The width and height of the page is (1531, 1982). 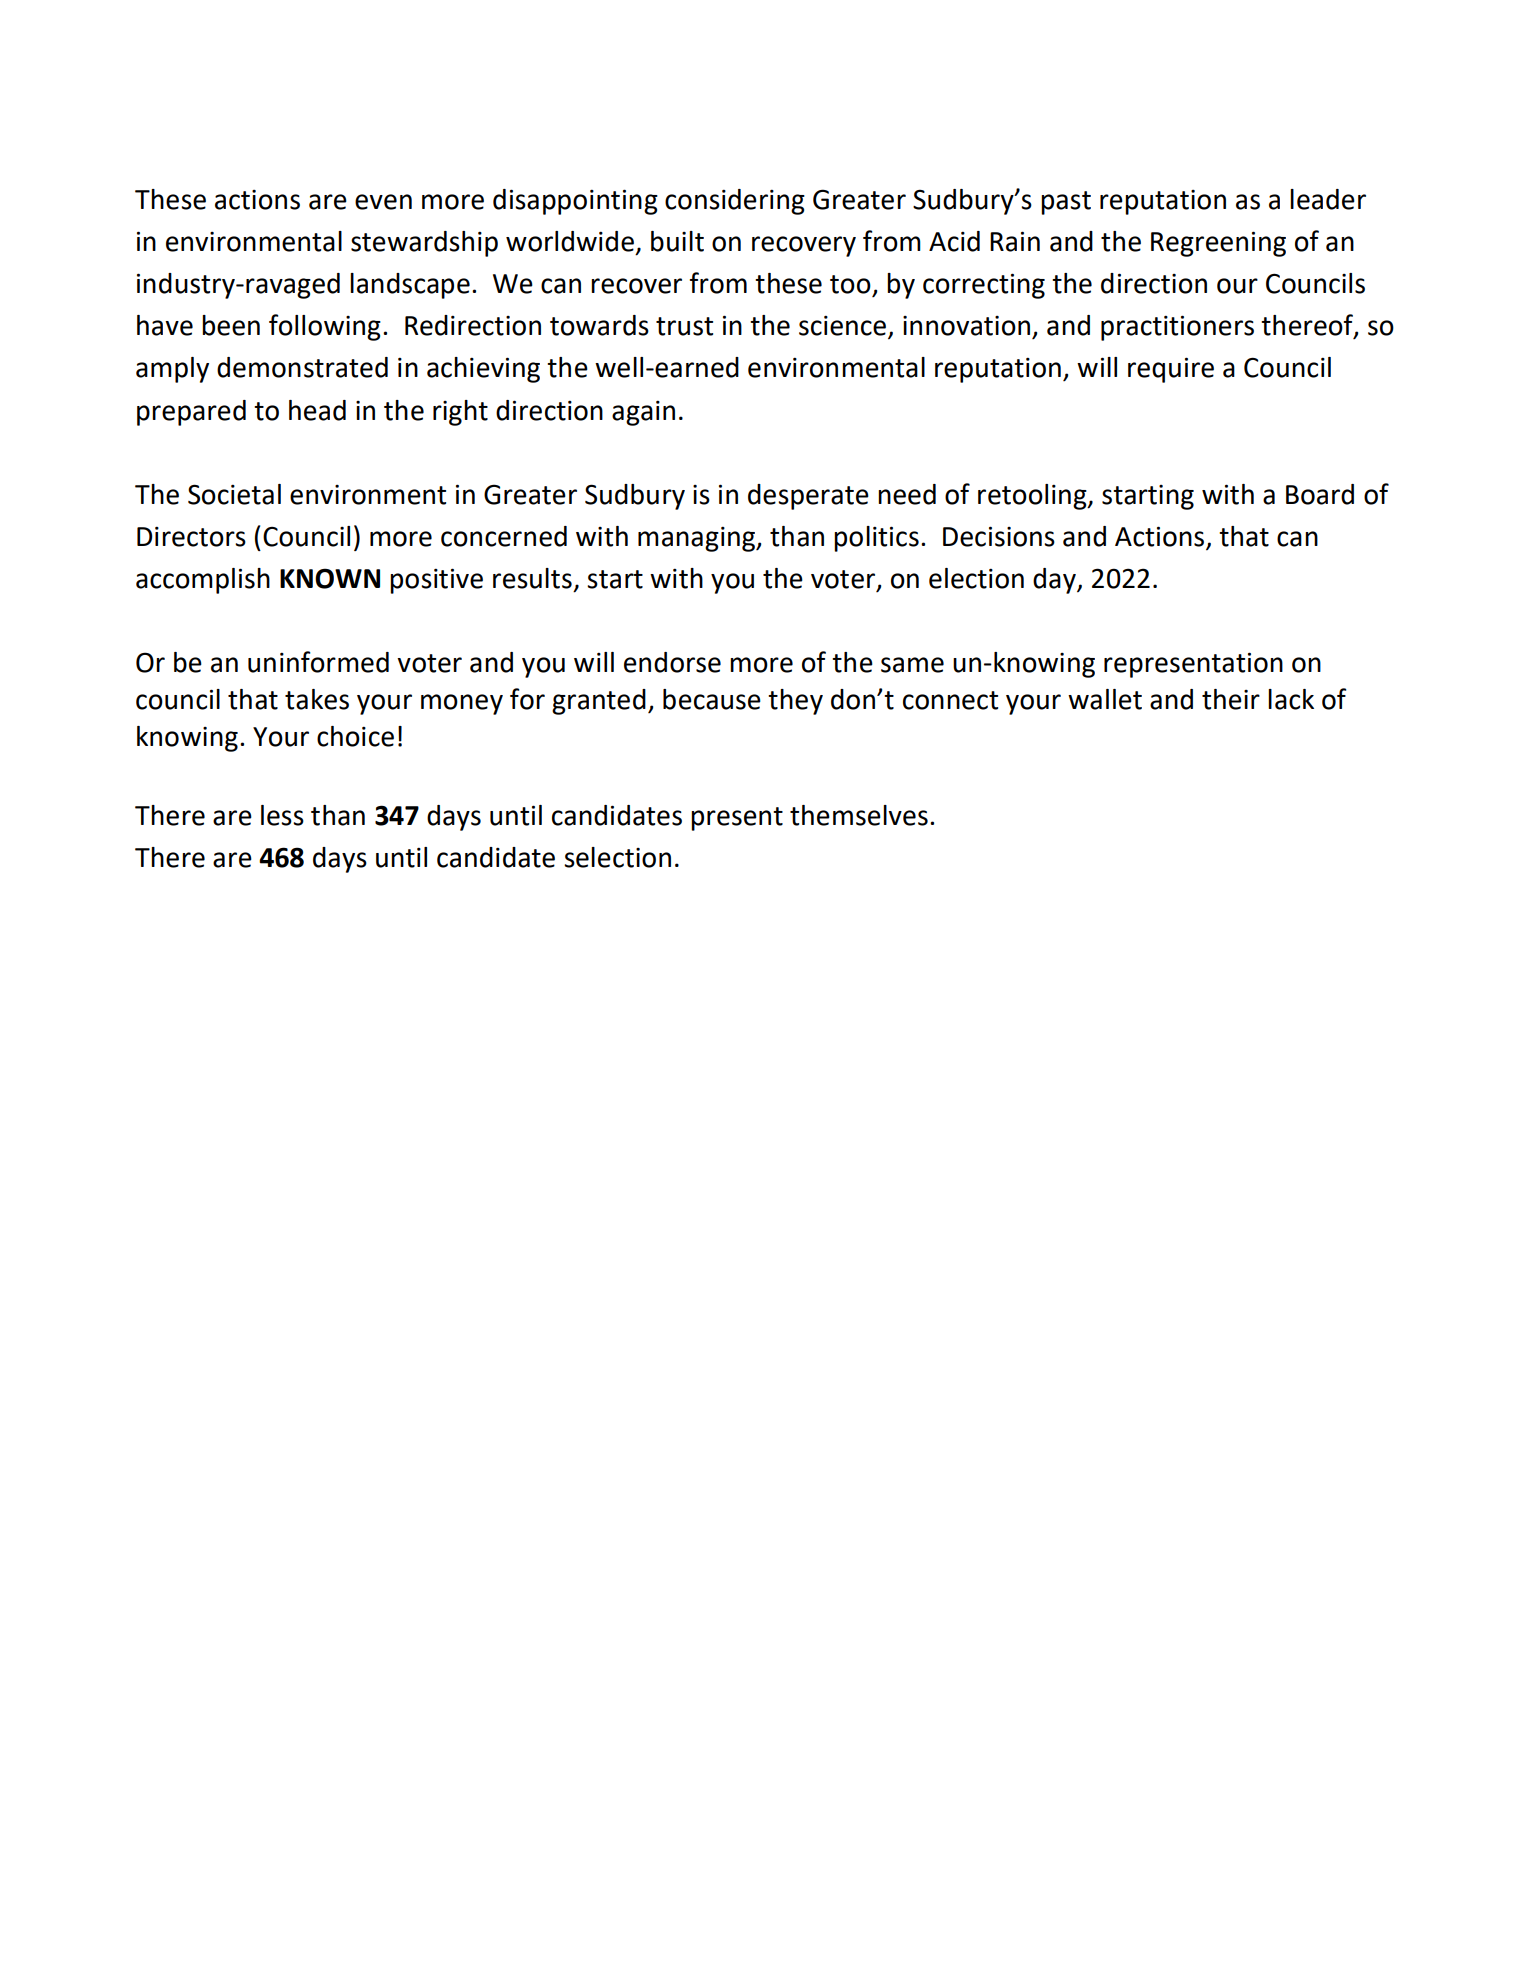 What do you see at coordinates (282, 815) in the page?
I see `less` at bounding box center [282, 815].
